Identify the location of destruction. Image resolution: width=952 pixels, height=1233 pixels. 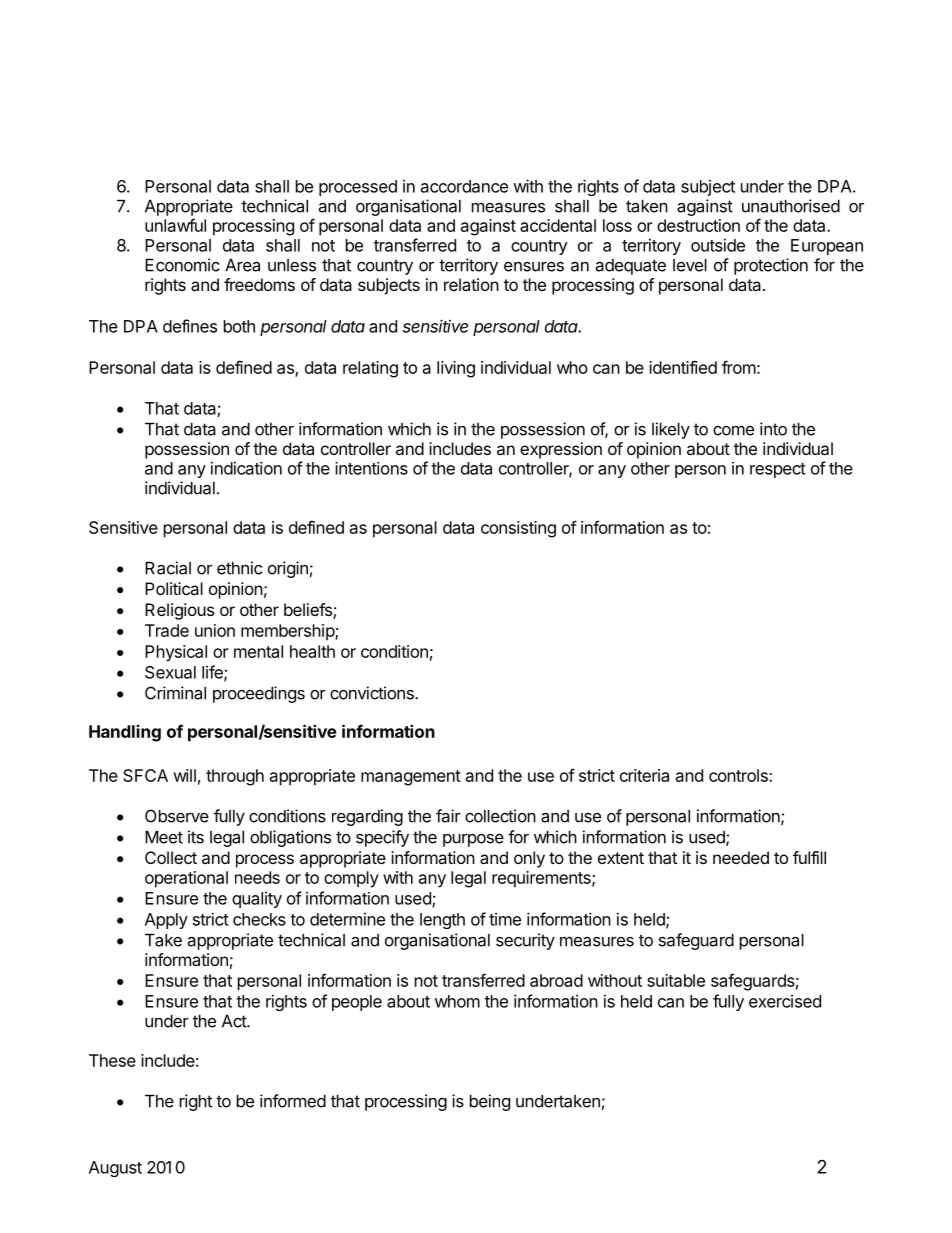
(698, 225).
